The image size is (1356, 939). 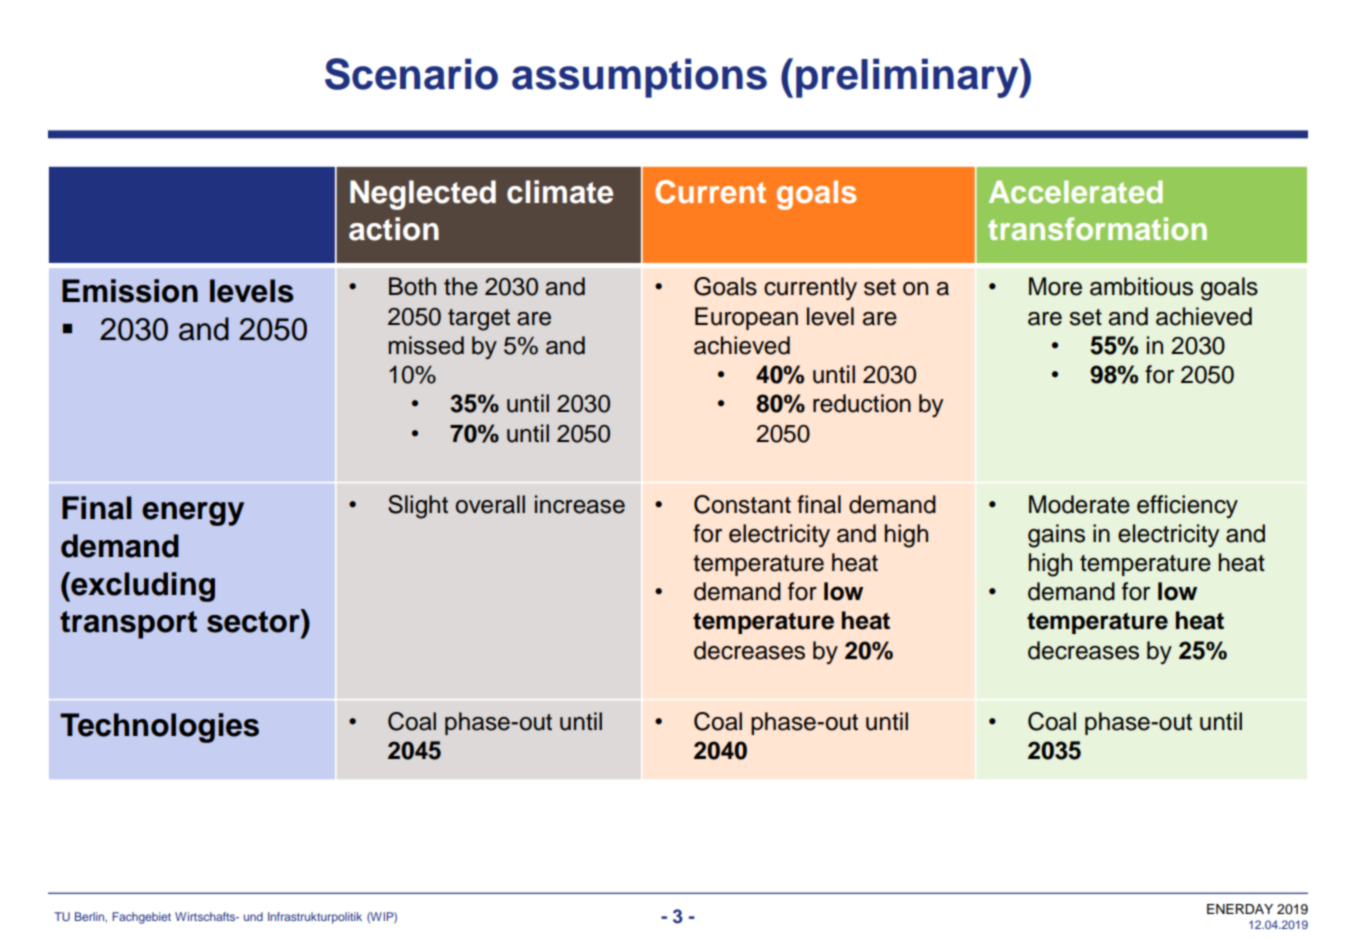 What do you see at coordinates (193, 514) in the screenshot?
I see `energy` at bounding box center [193, 514].
